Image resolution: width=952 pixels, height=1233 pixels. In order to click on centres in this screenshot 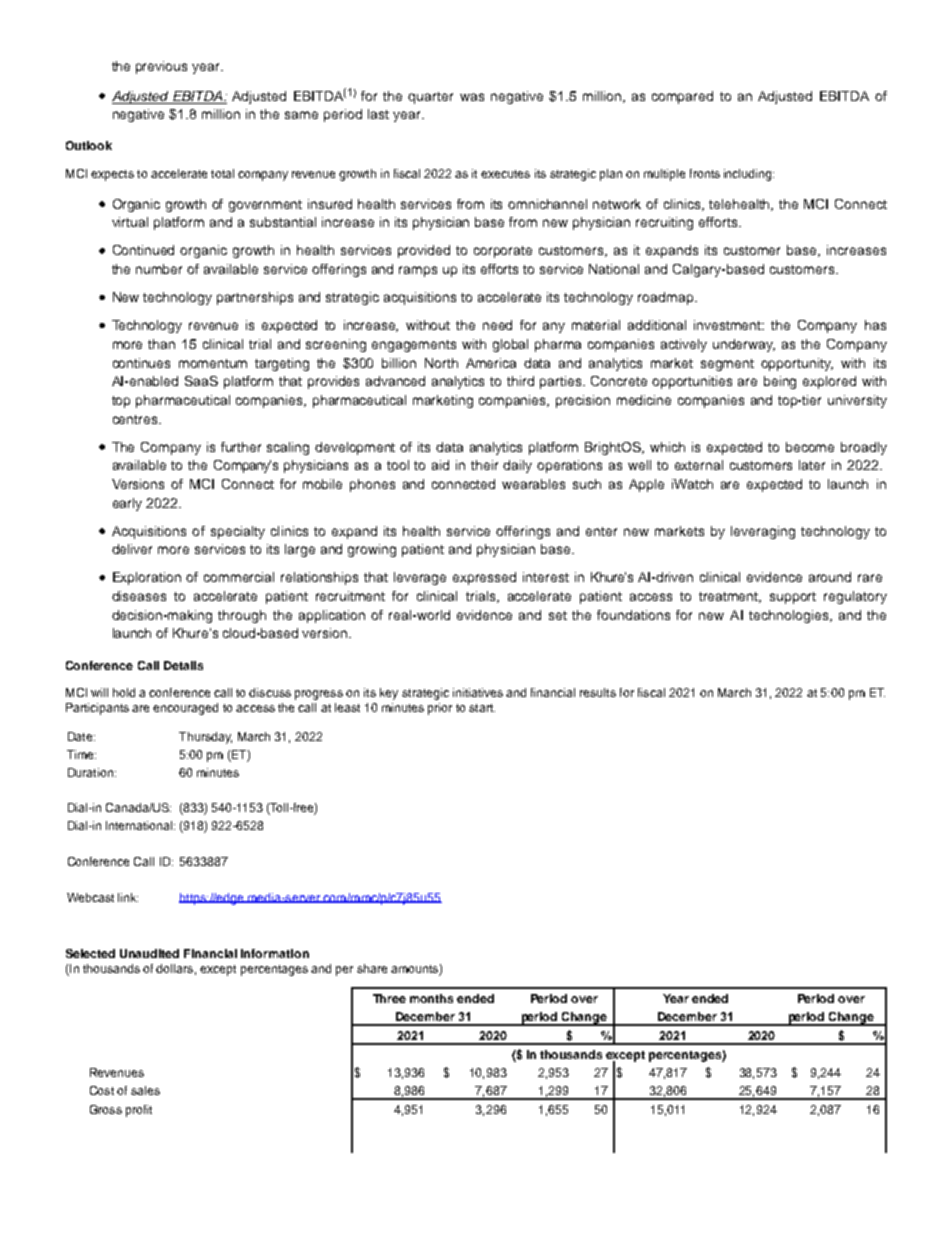, I will do `click(136, 419)`.
